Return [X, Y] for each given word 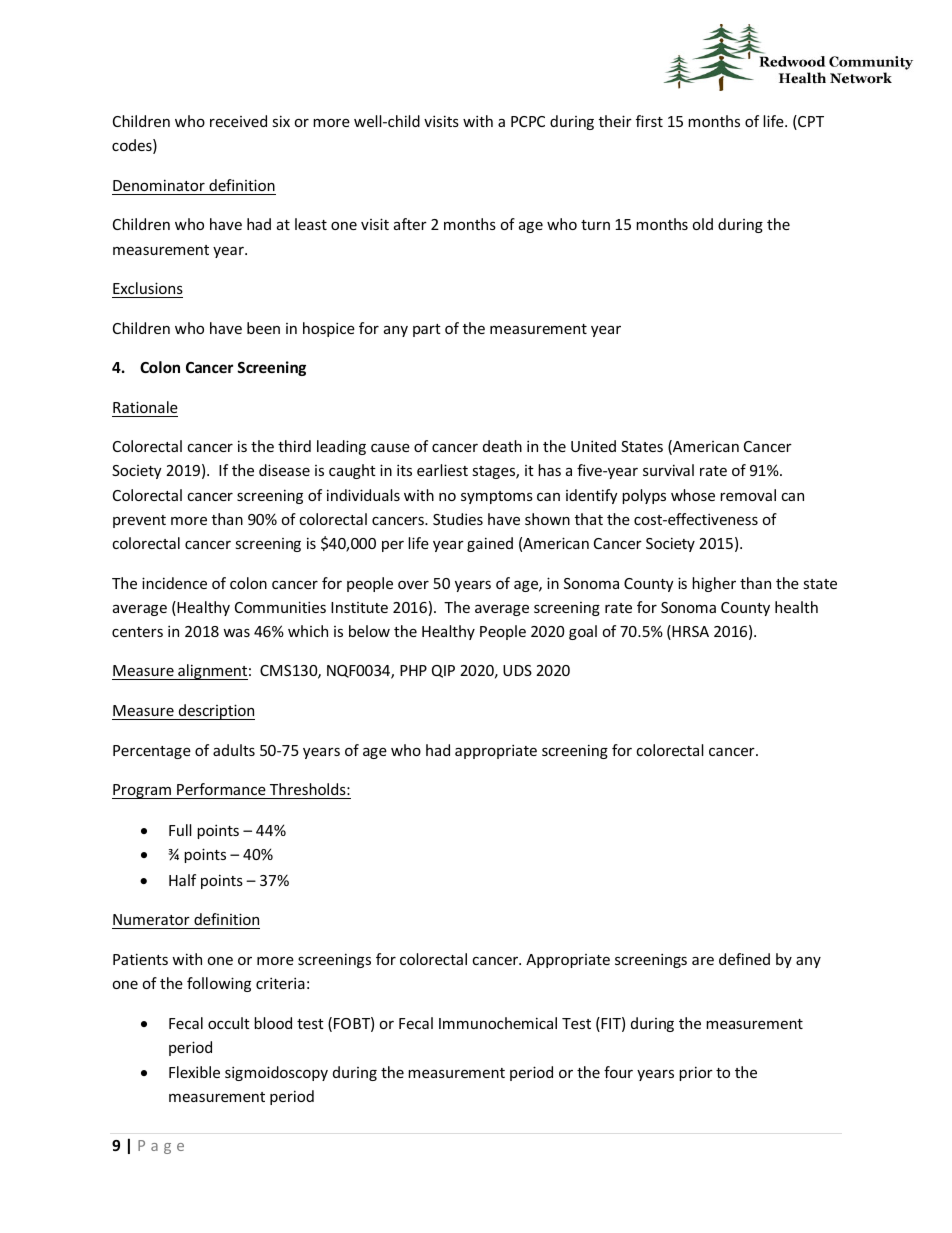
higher [714, 584]
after [410, 224]
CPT [810, 122]
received [238, 121]
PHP [413, 670]
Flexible [194, 1072]
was [236, 633]
